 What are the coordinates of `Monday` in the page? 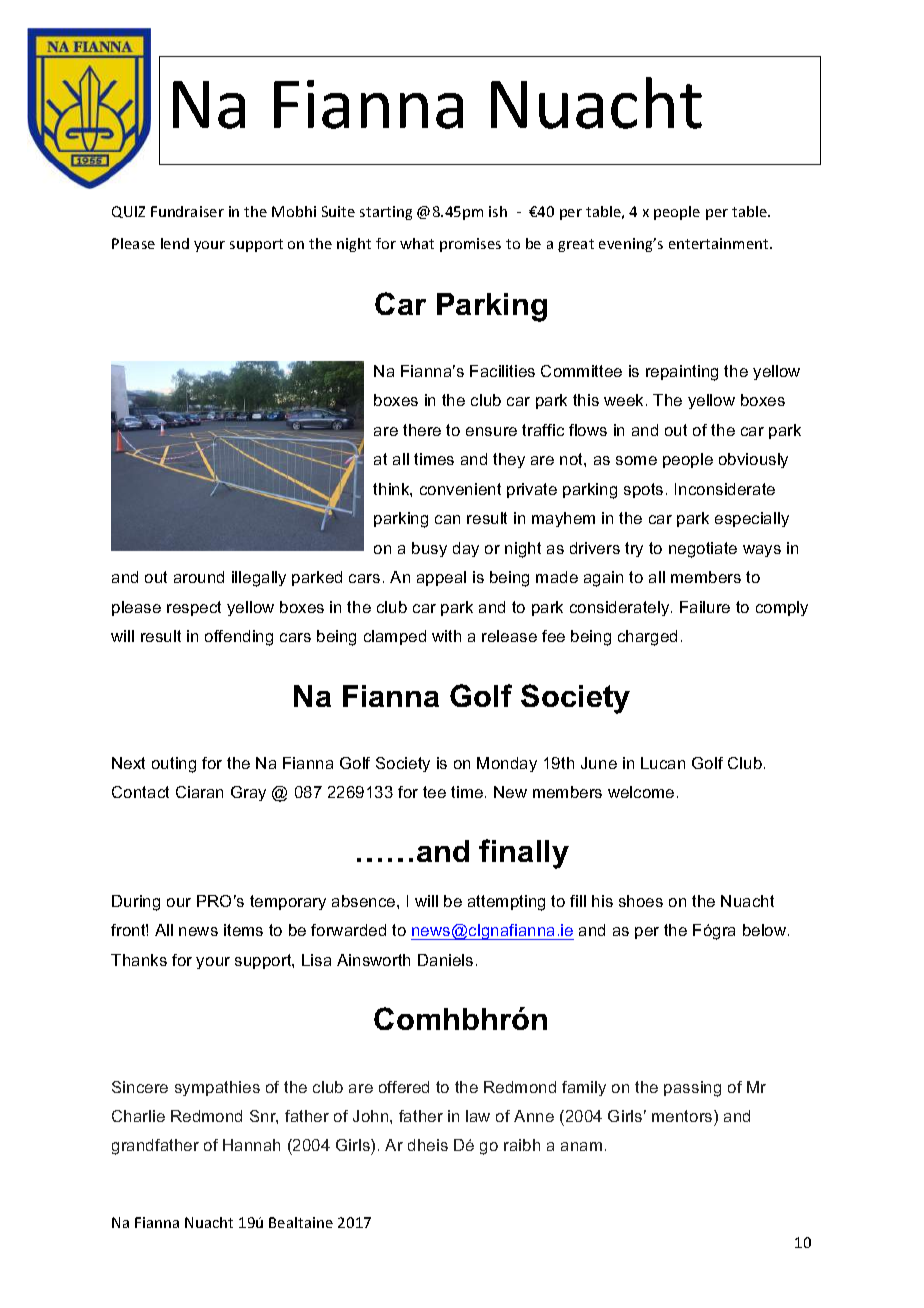 It's located at (507, 764).
